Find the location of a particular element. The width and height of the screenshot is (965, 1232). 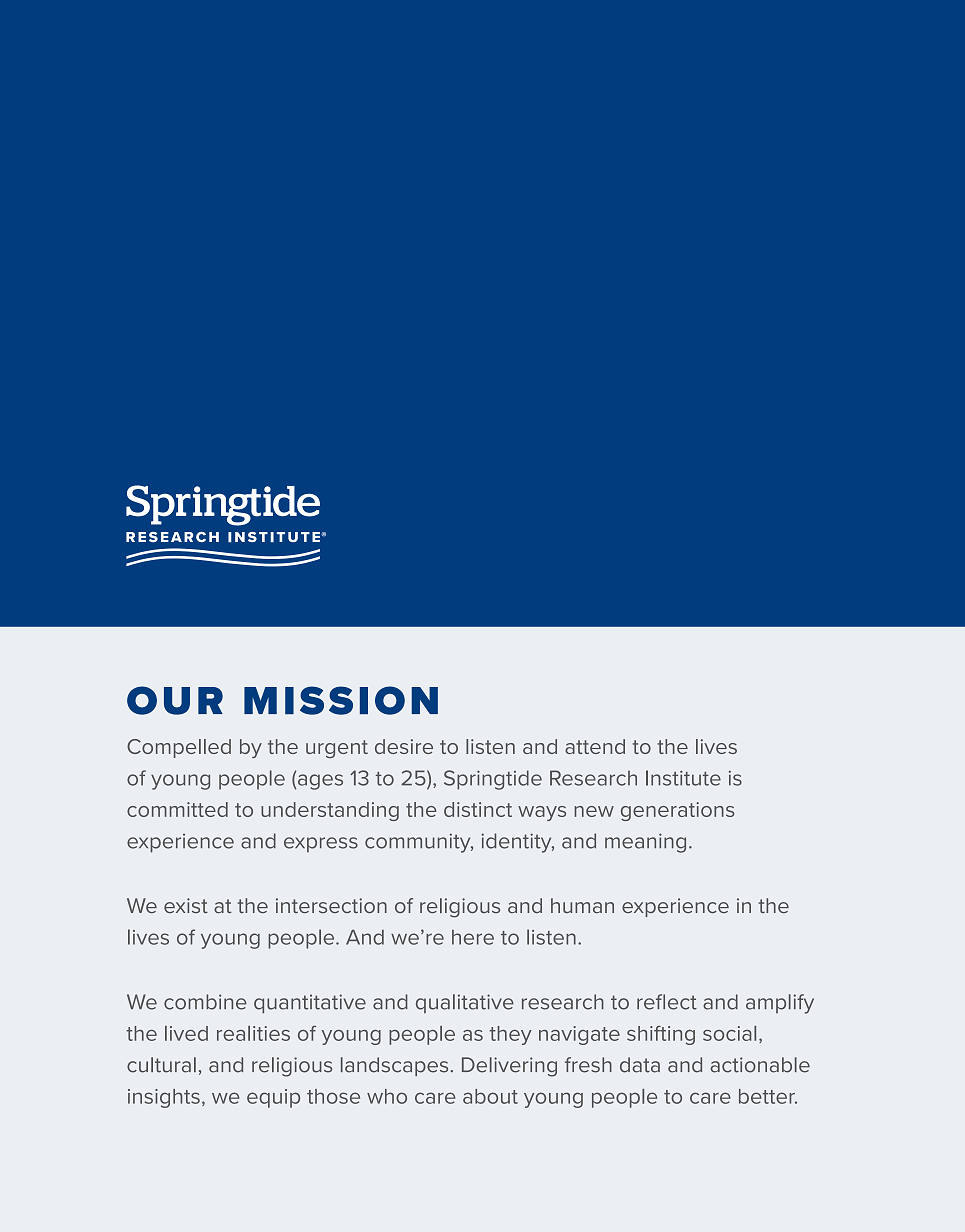

exist is located at coordinates (186, 905).
